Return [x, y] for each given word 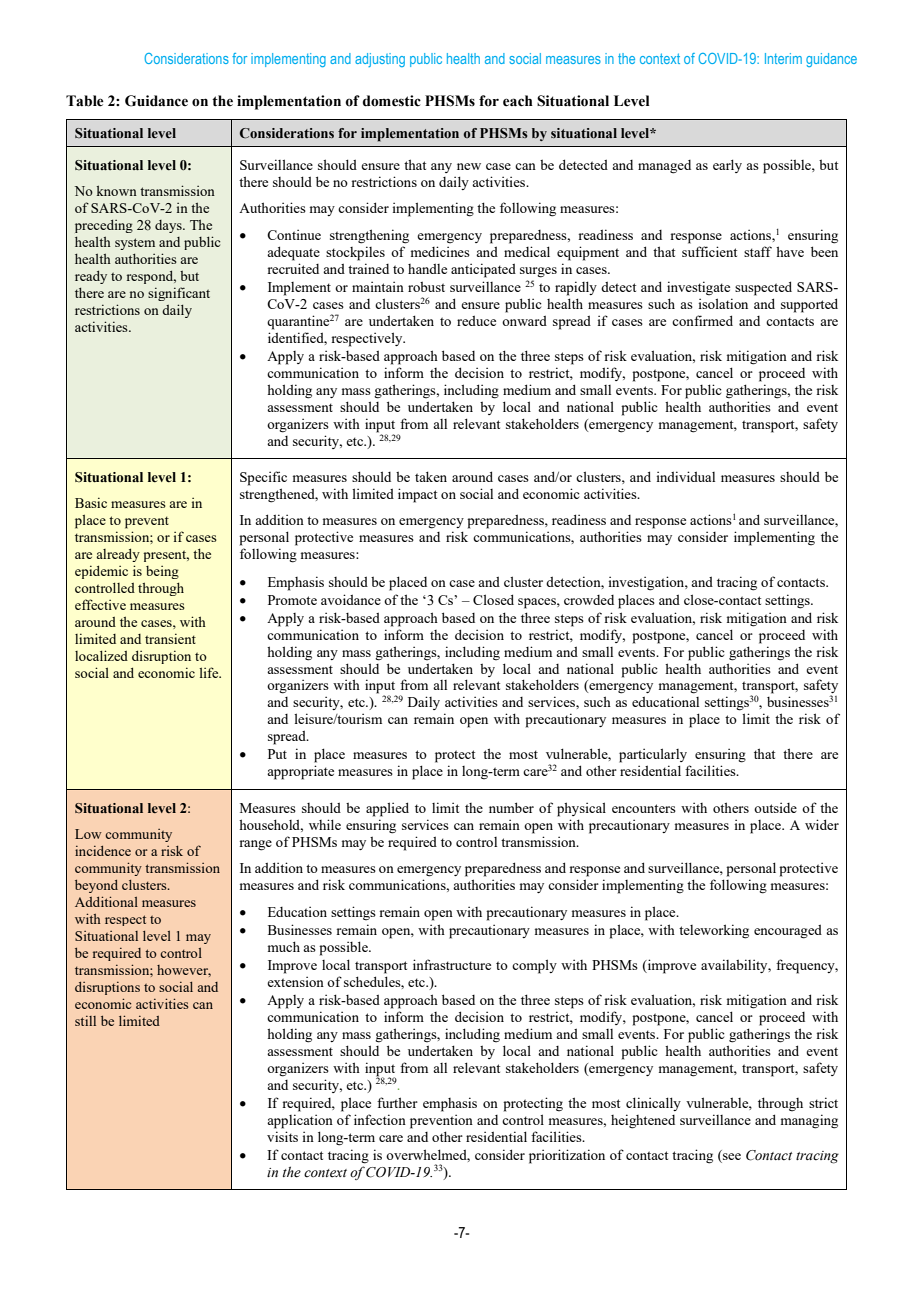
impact [417, 495]
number [511, 807]
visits [282, 1136]
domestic [392, 101]
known [117, 190]
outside [775, 807]
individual [686, 476]
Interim [783, 58]
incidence [103, 851]
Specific [263, 478]
